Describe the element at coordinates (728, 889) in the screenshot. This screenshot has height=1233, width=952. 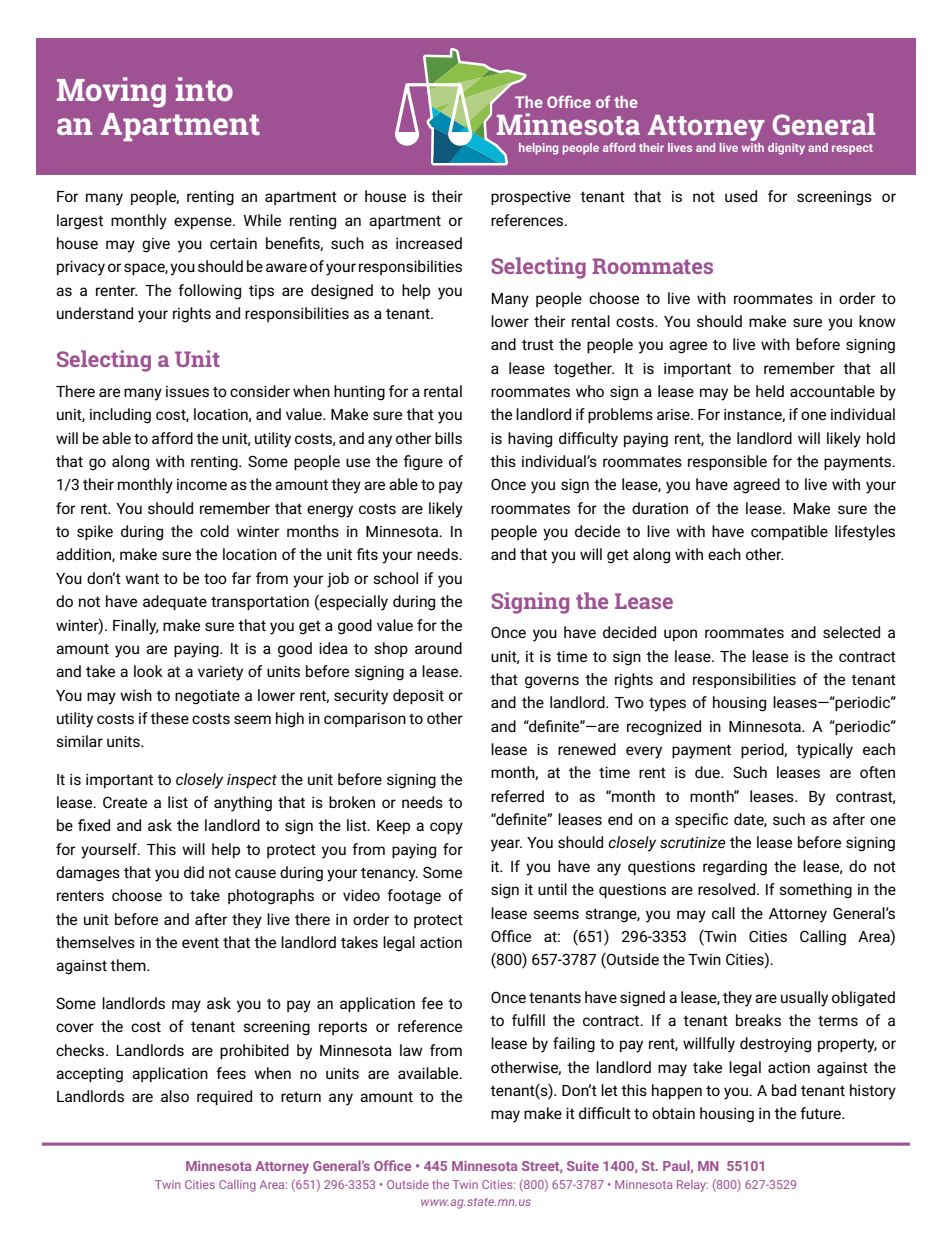
I see `resolved` at that location.
